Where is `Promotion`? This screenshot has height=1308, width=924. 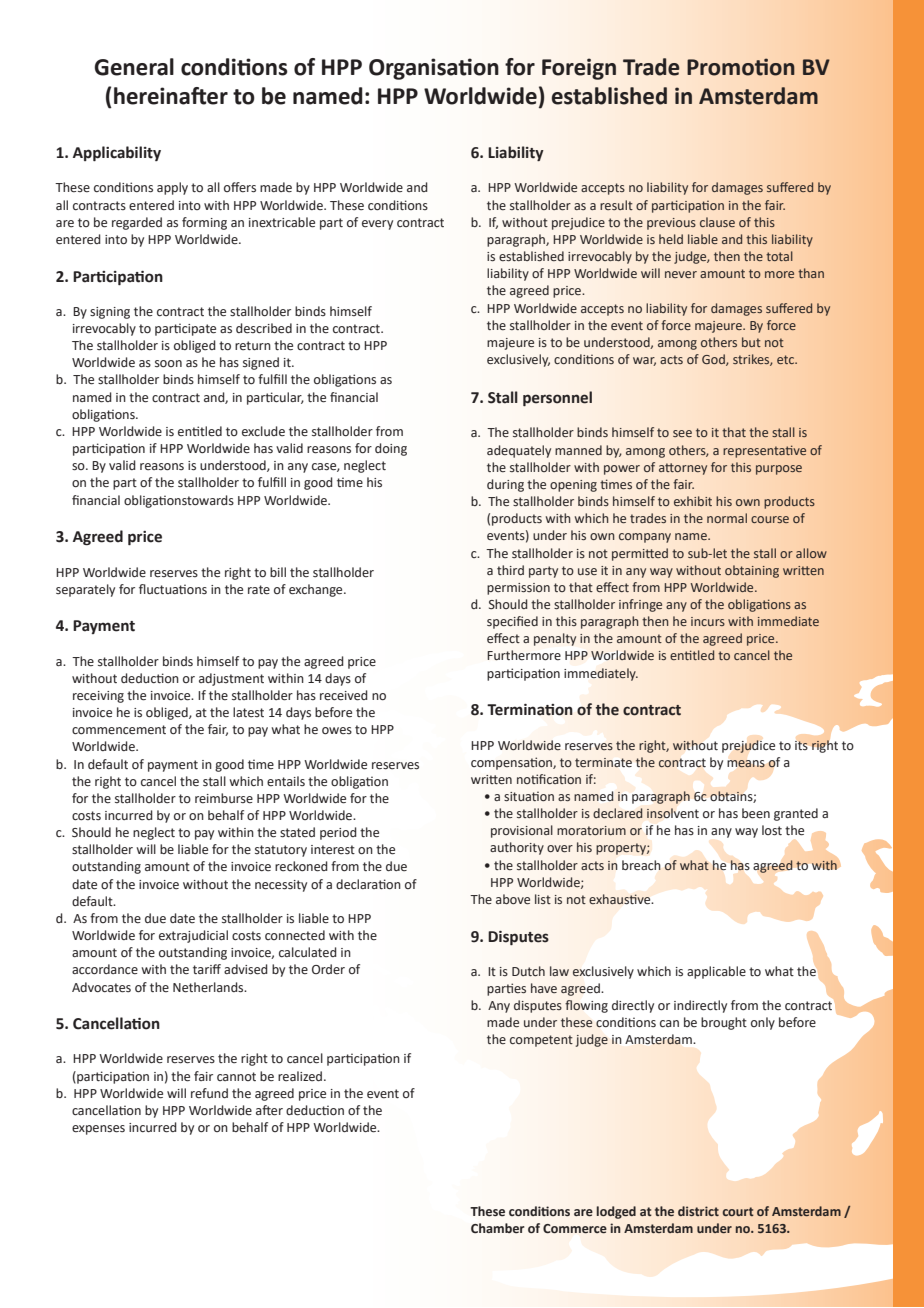
Promotion is located at coordinates (741, 67).
